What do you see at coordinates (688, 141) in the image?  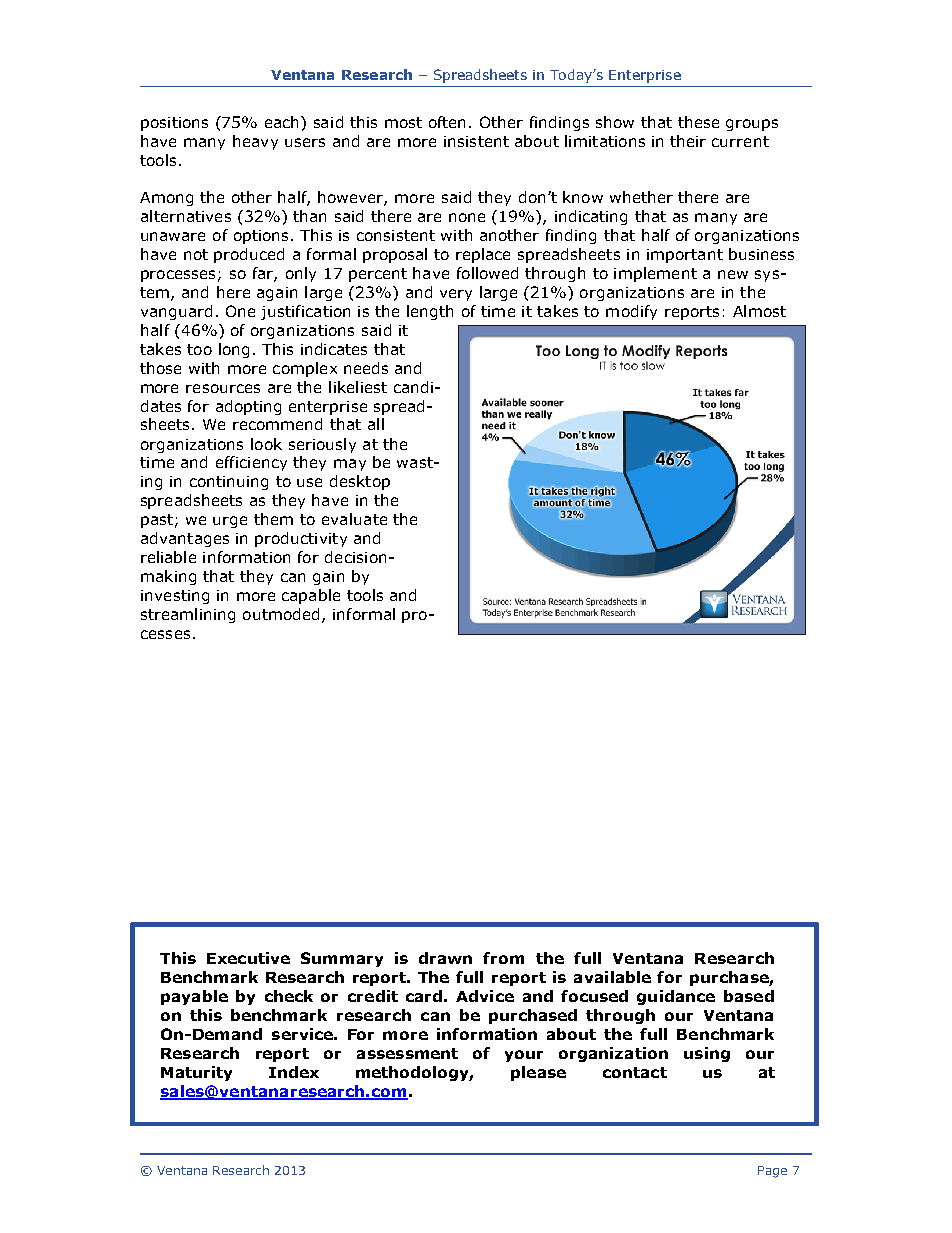 I see `their` at bounding box center [688, 141].
